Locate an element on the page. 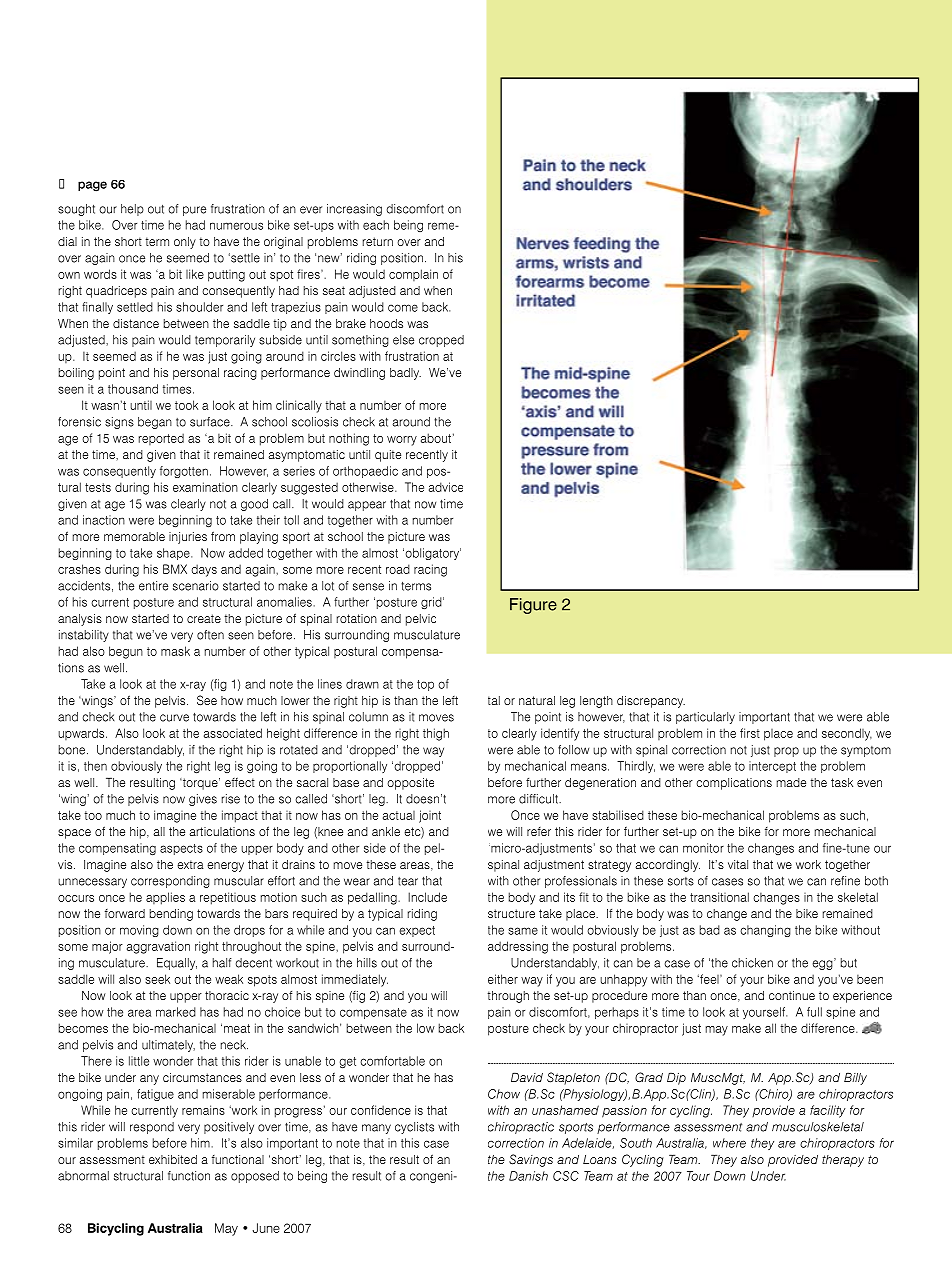 The image size is (952, 1278). complain is located at coordinates (413, 275).
